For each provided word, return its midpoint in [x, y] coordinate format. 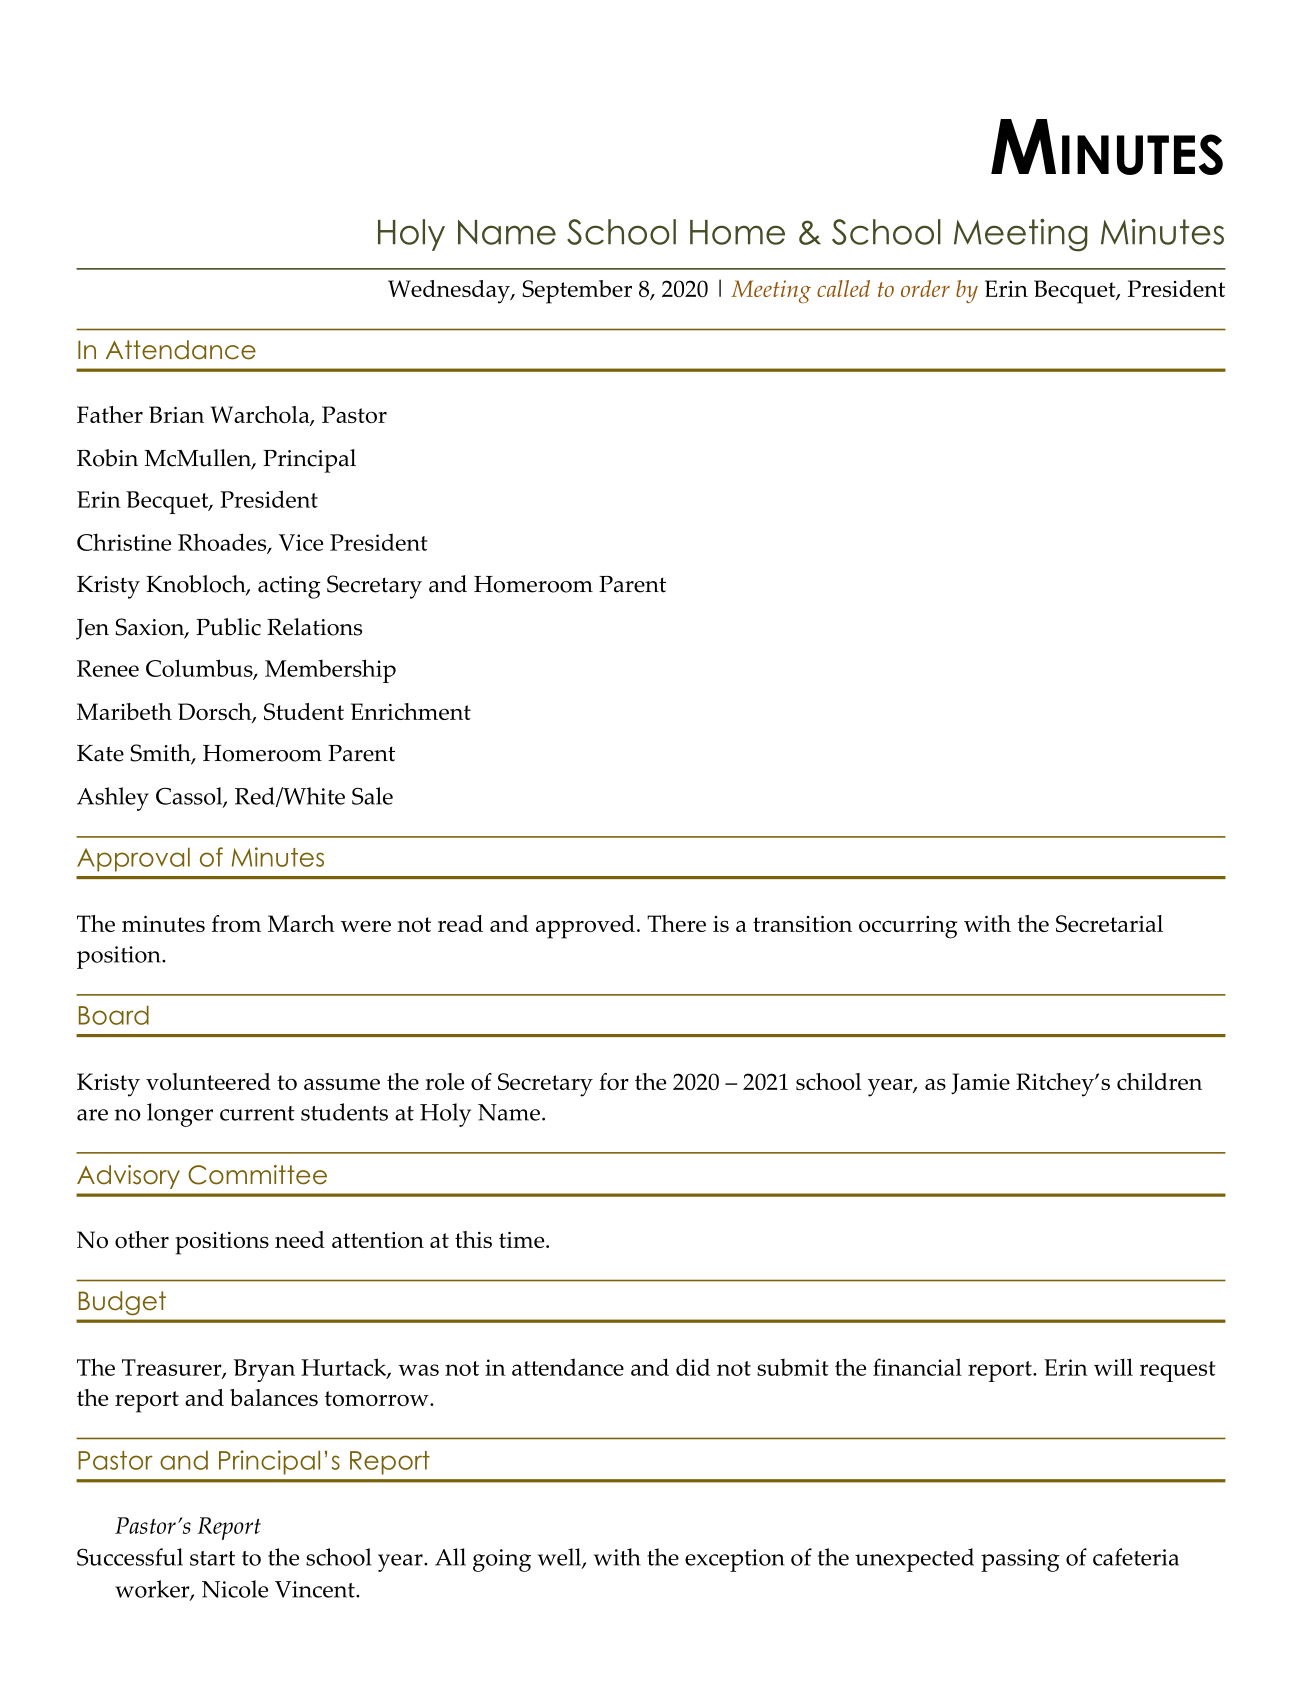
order [925, 288]
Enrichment [411, 711]
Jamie [980, 1084]
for [614, 1081]
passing [1020, 1560]
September [577, 292]
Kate [100, 753]
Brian [176, 414]
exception [735, 1560]
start [212, 1558]
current [257, 1113]
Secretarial [1109, 923]
